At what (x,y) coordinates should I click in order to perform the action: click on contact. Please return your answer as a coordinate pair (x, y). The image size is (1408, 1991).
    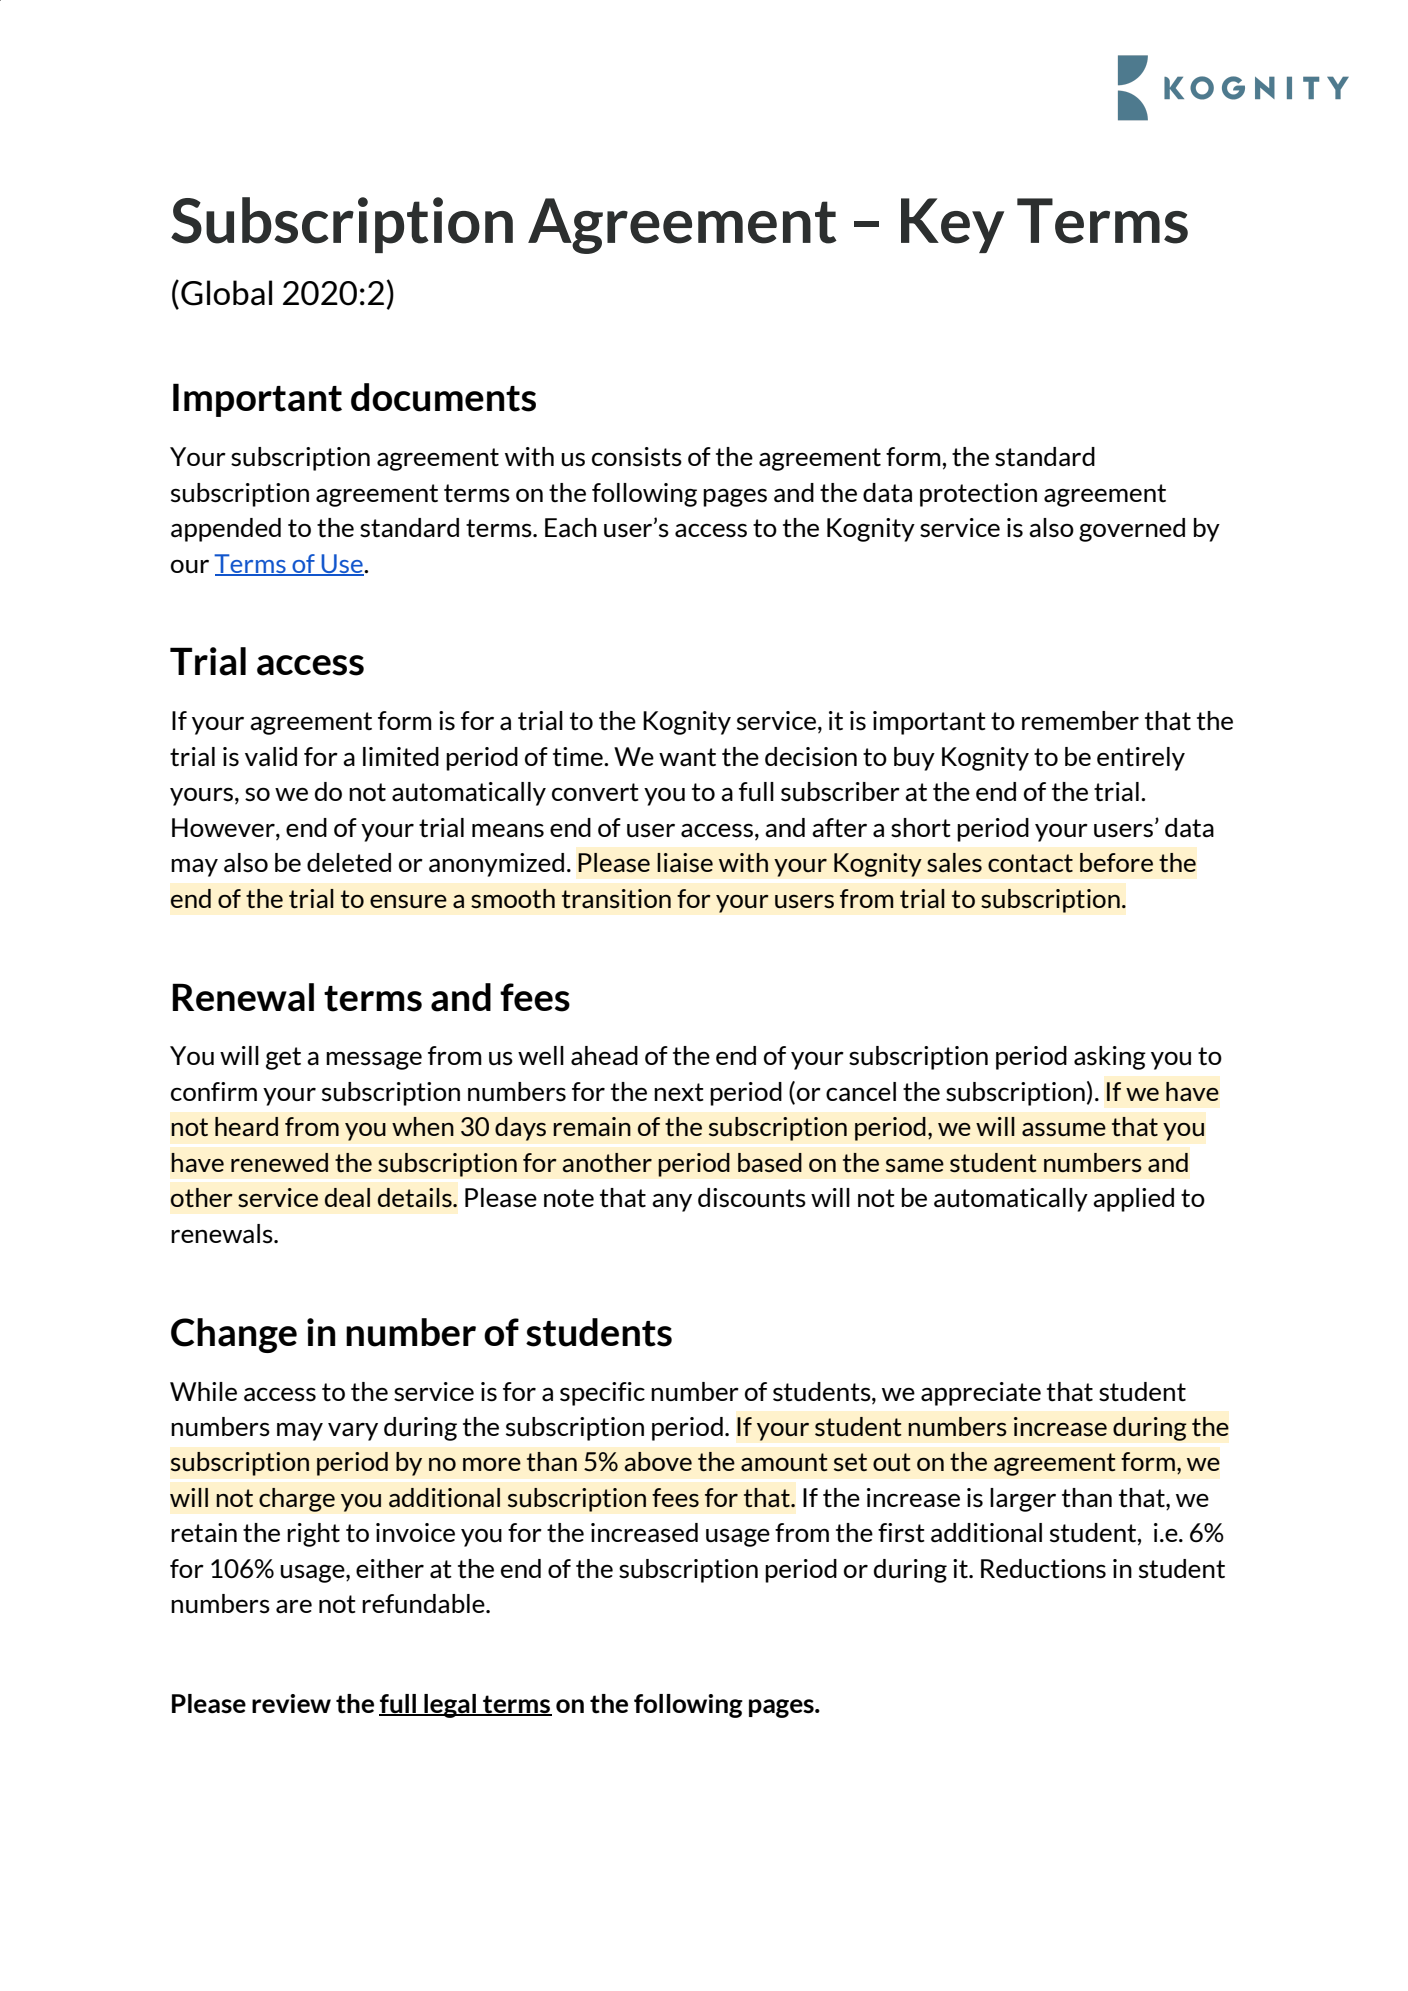
    Looking at the image, I should click on (1030, 863).
